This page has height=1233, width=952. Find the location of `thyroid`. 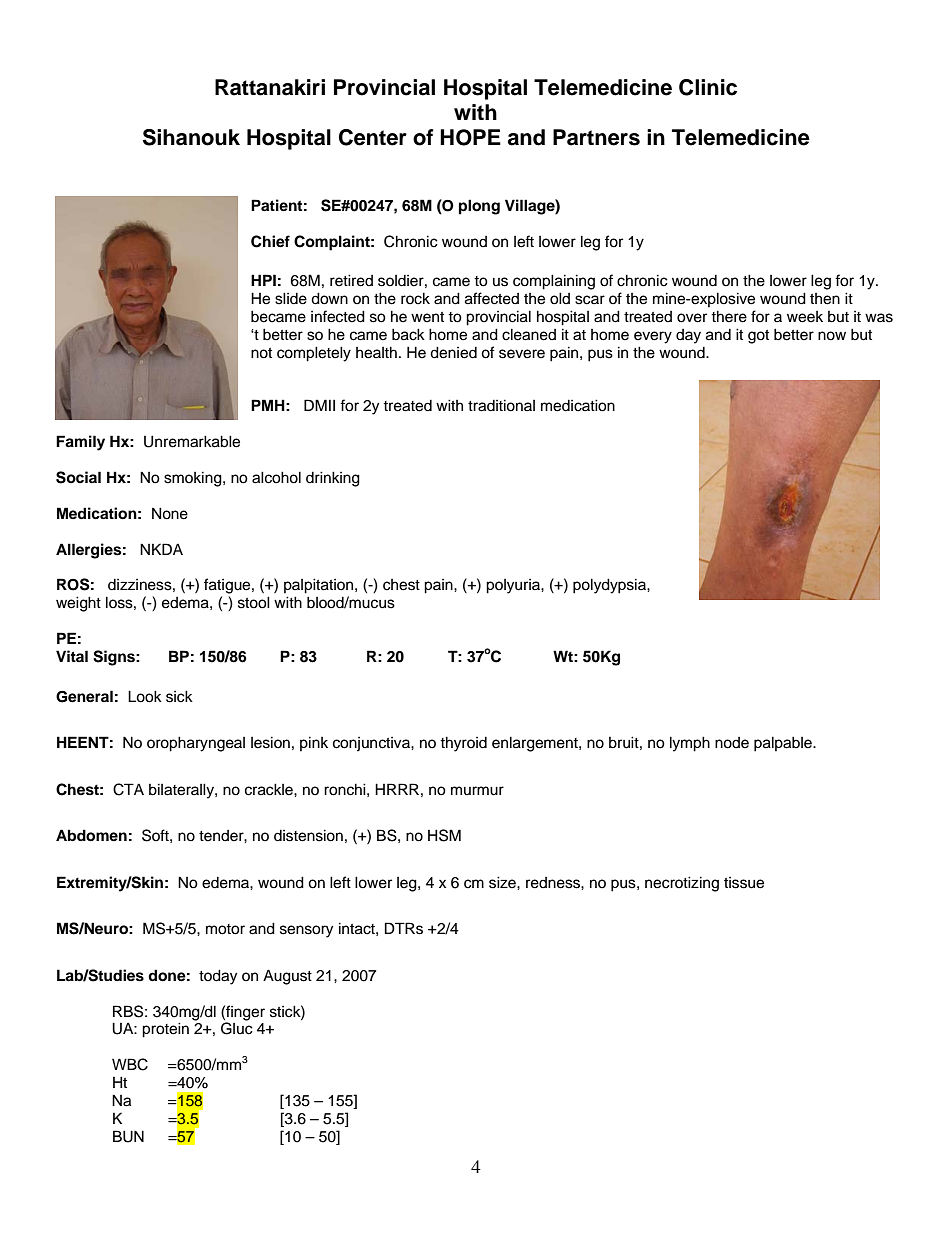

thyroid is located at coordinates (463, 744).
